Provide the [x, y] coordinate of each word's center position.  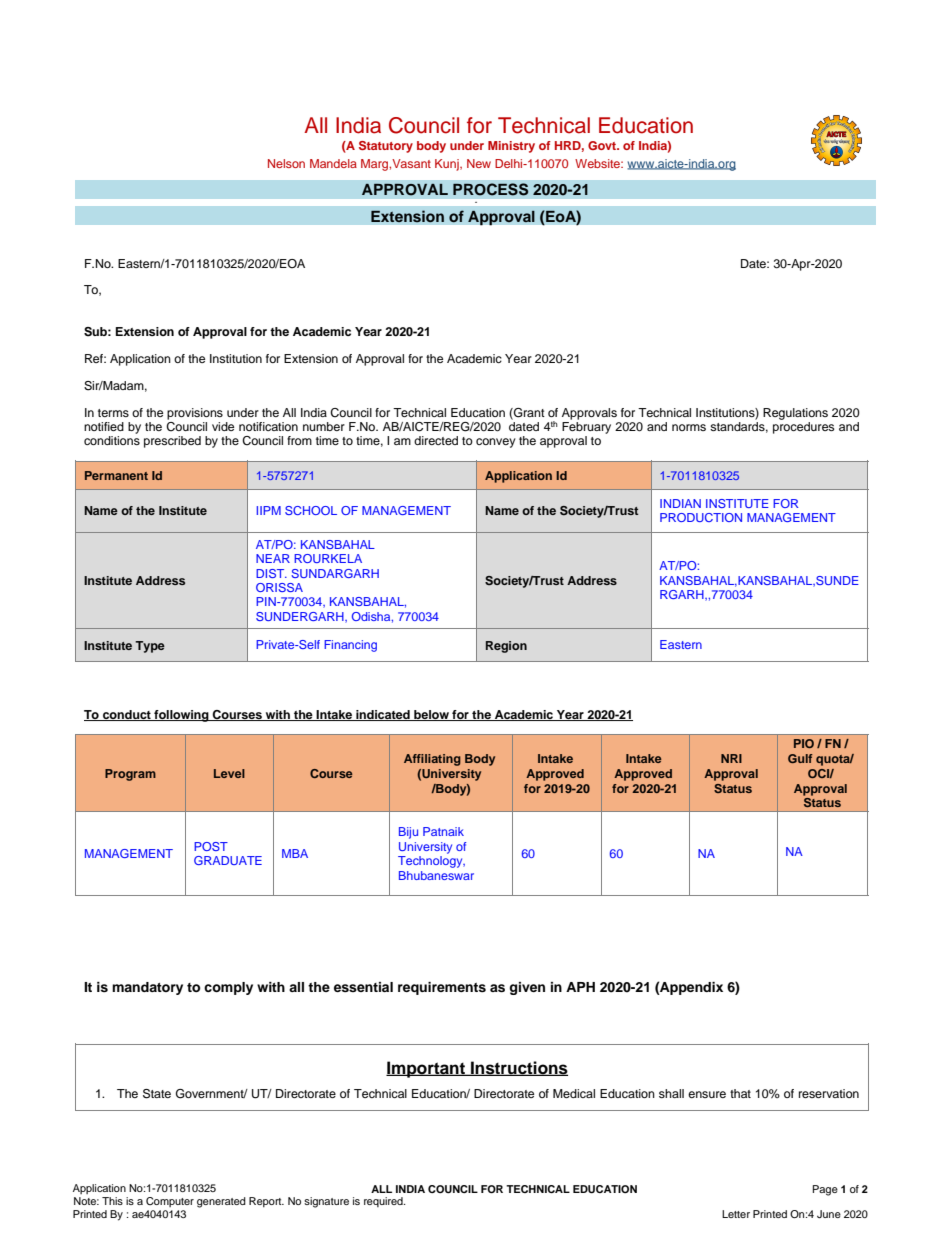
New [479, 163]
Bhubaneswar [436, 875]
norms [689, 427]
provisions [195, 414]
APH [580, 987]
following [181, 716]
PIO [804, 743]
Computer [170, 1202]
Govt [603, 145]
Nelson [286, 163]
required [384, 1202]
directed [436, 440]
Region [506, 647]
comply [228, 988]
